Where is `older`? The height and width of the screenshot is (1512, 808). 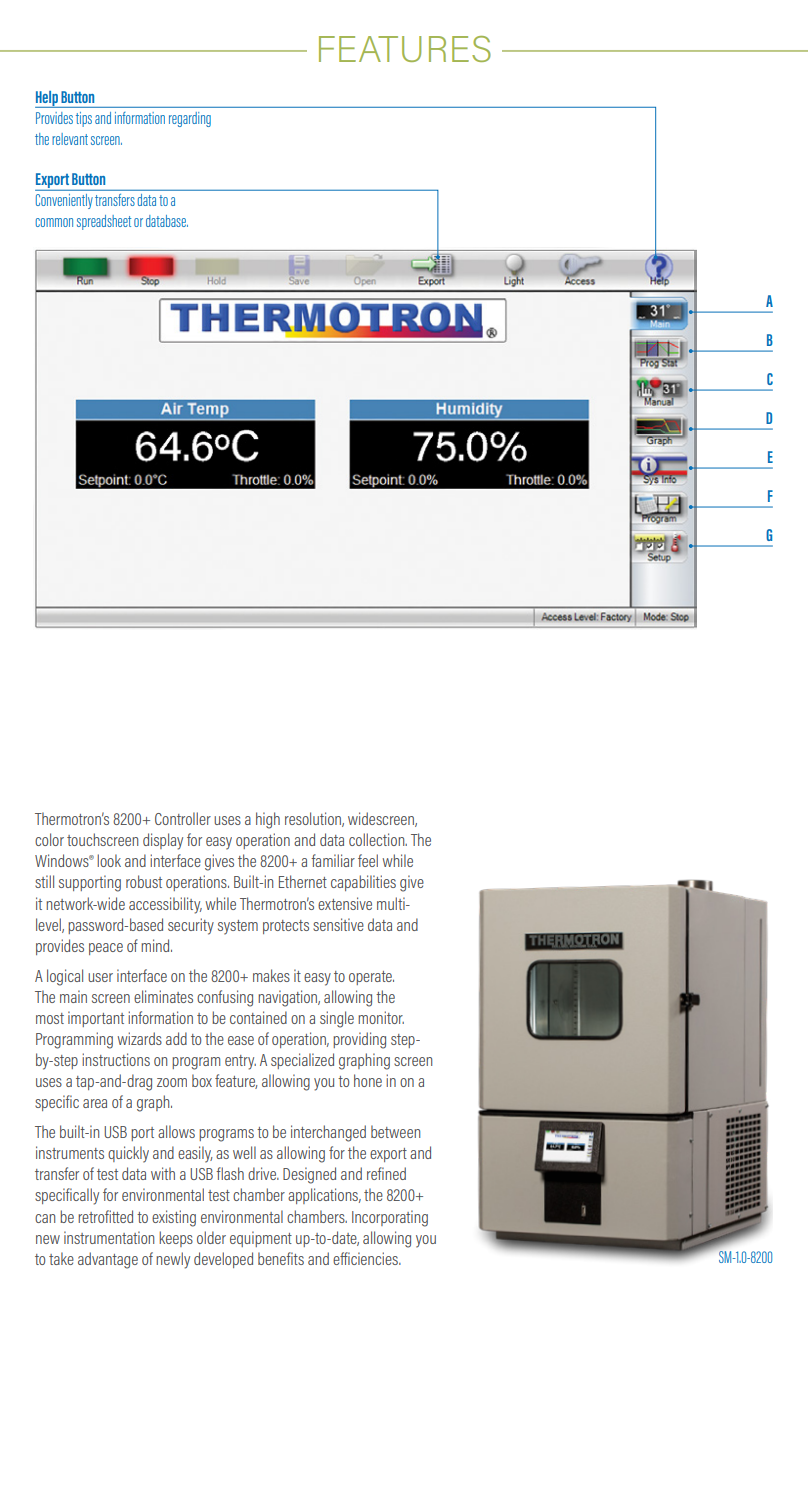 older is located at coordinates (211, 1237).
